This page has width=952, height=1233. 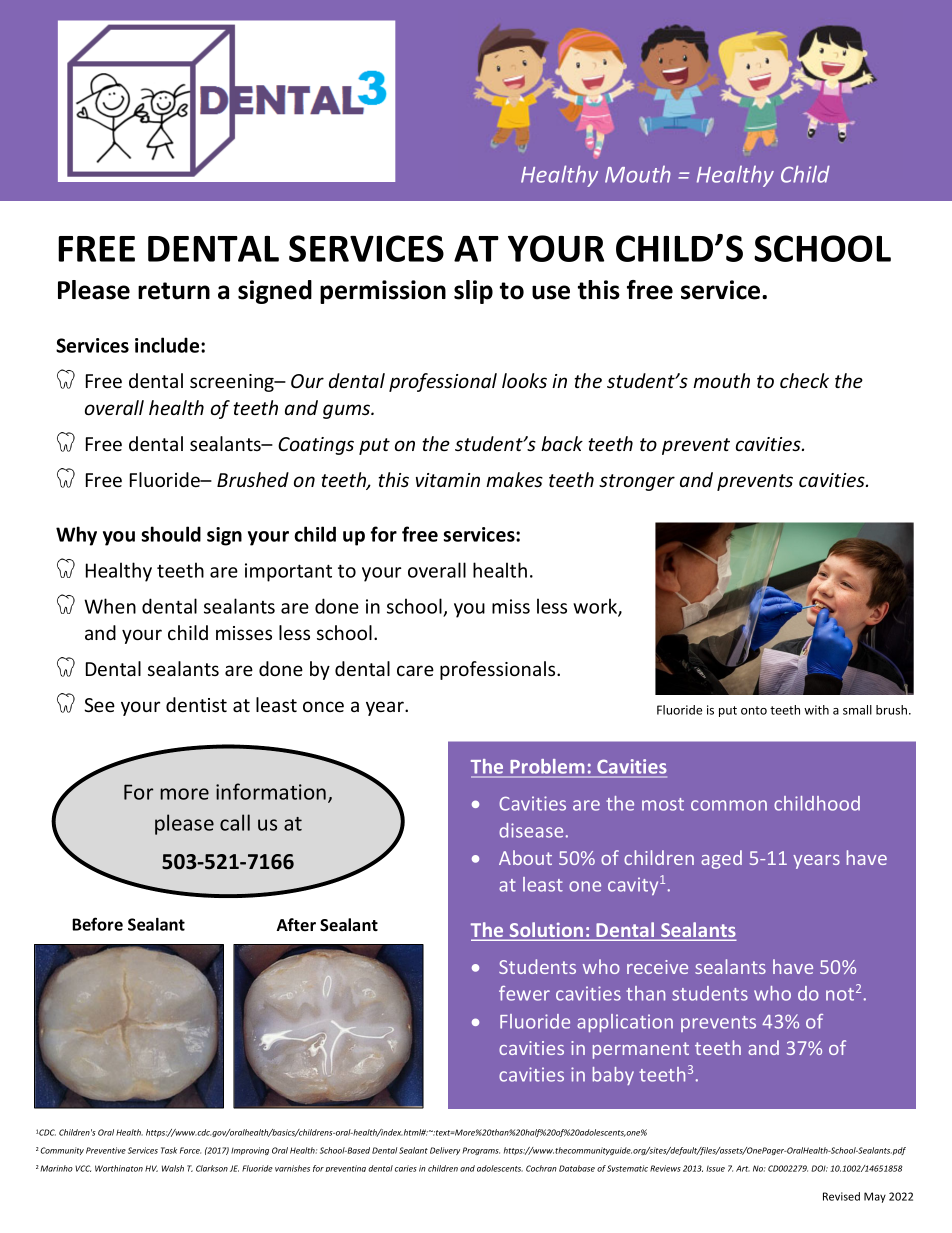 What do you see at coordinates (804, 380) in the page?
I see `check` at bounding box center [804, 380].
